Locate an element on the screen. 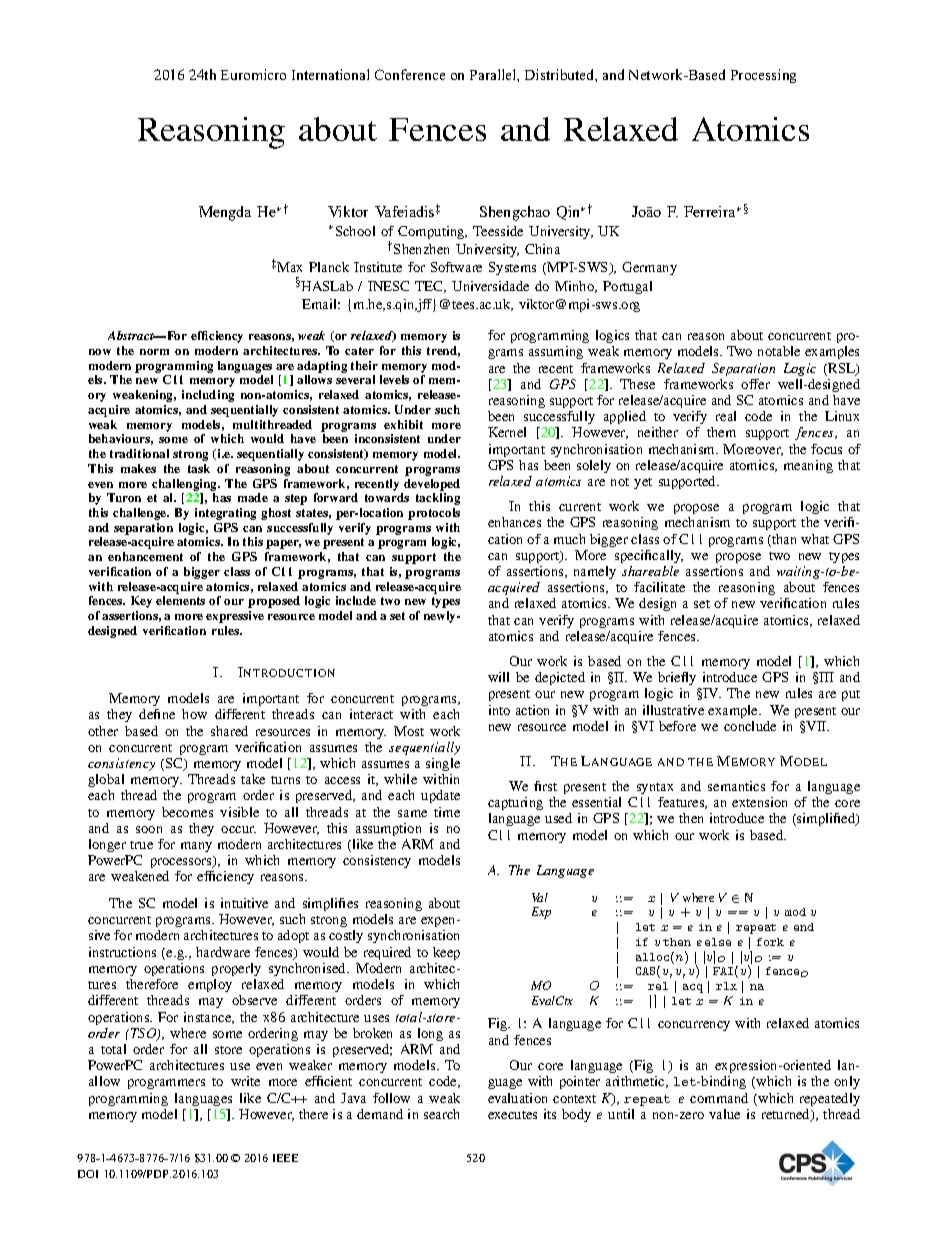  DOI is located at coordinates (88, 1174).
